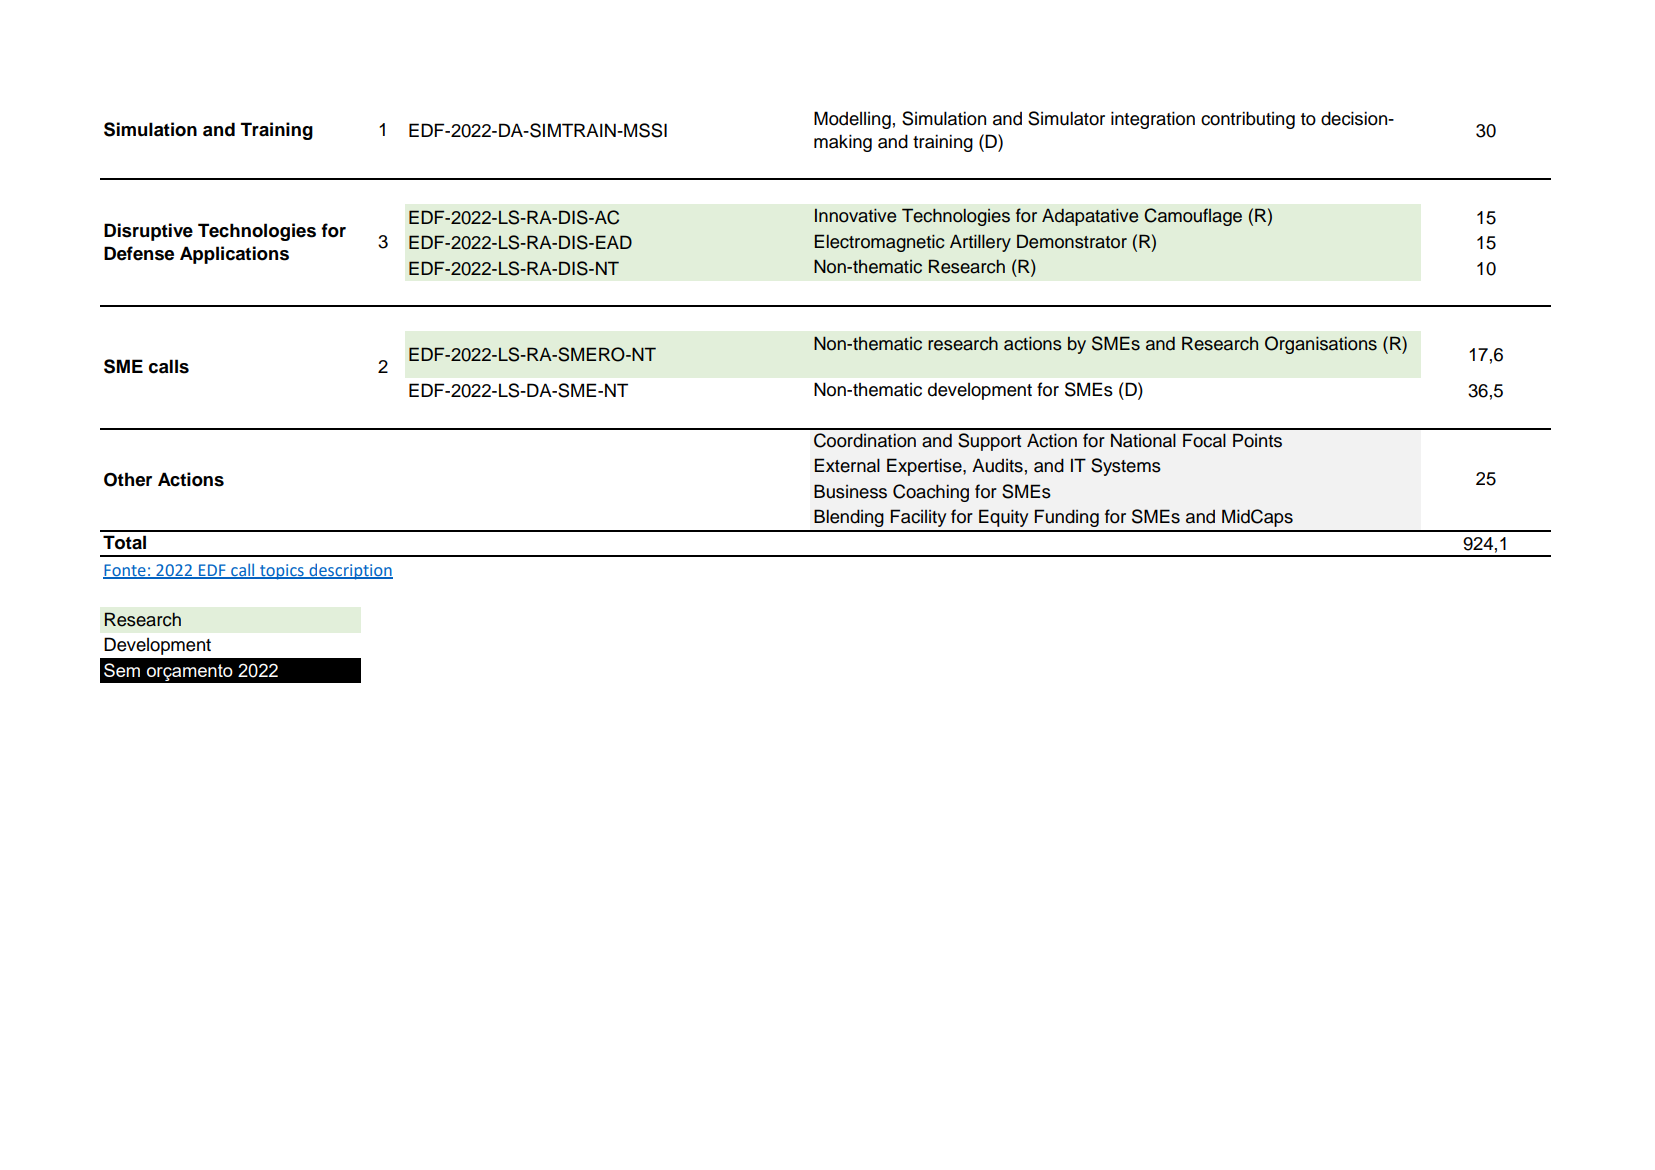 The image size is (1655, 1170). I want to click on Sem, so click(122, 670).
